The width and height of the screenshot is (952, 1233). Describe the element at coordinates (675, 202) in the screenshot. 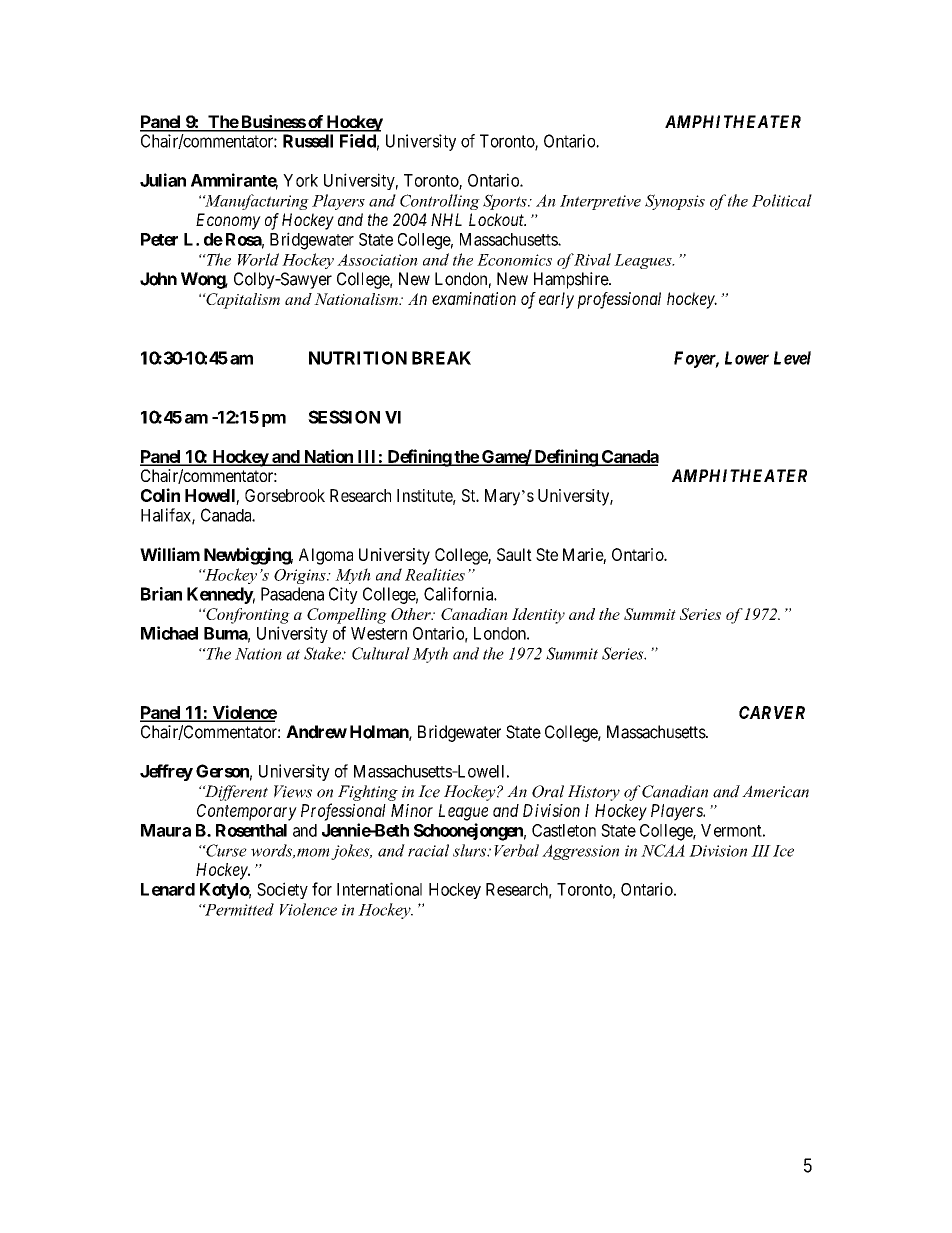

I see `Synopsis` at that location.
